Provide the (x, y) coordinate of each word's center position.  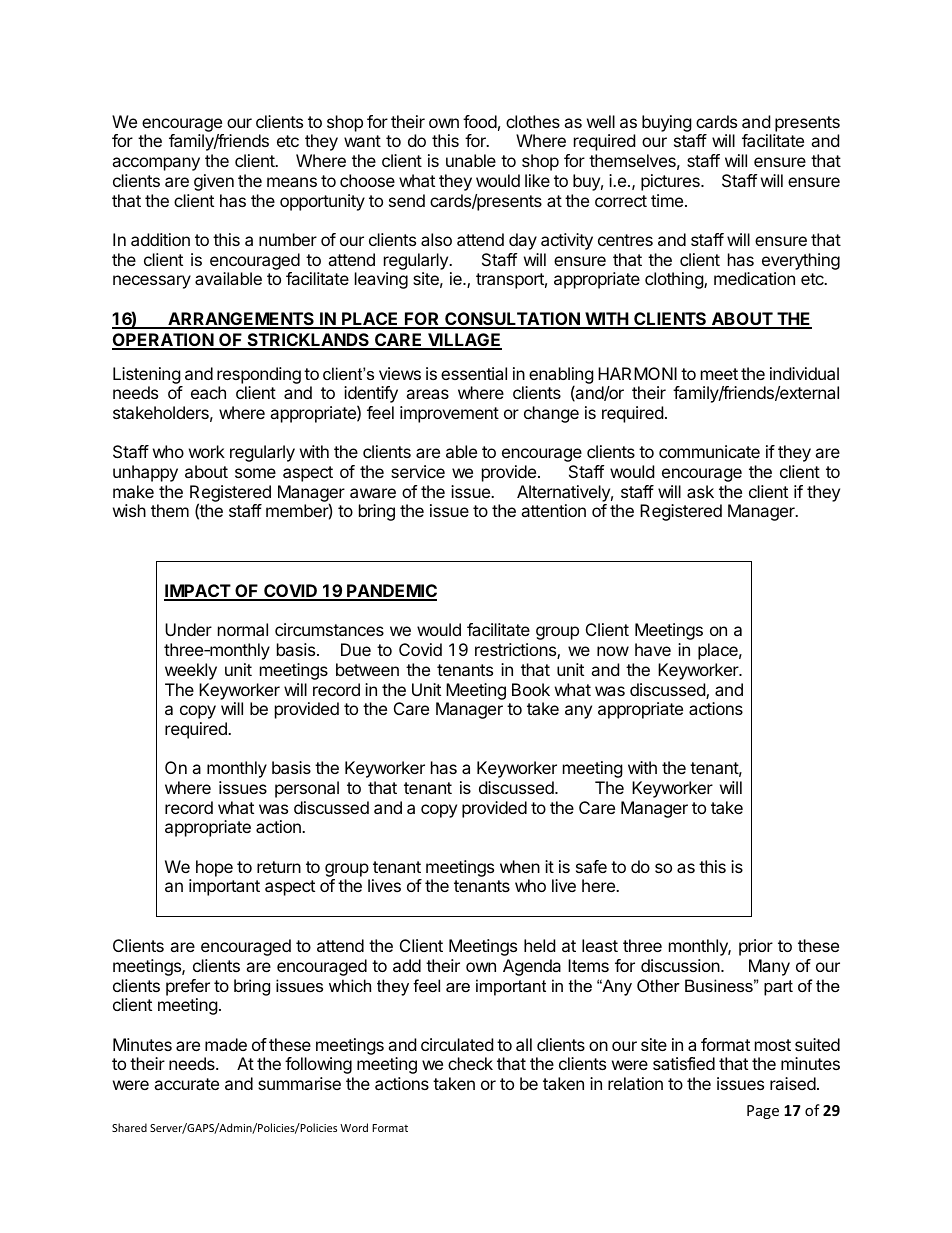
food (480, 121)
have (653, 649)
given (214, 182)
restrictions (516, 651)
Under (188, 629)
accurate (186, 1084)
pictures (671, 182)
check (470, 1063)
